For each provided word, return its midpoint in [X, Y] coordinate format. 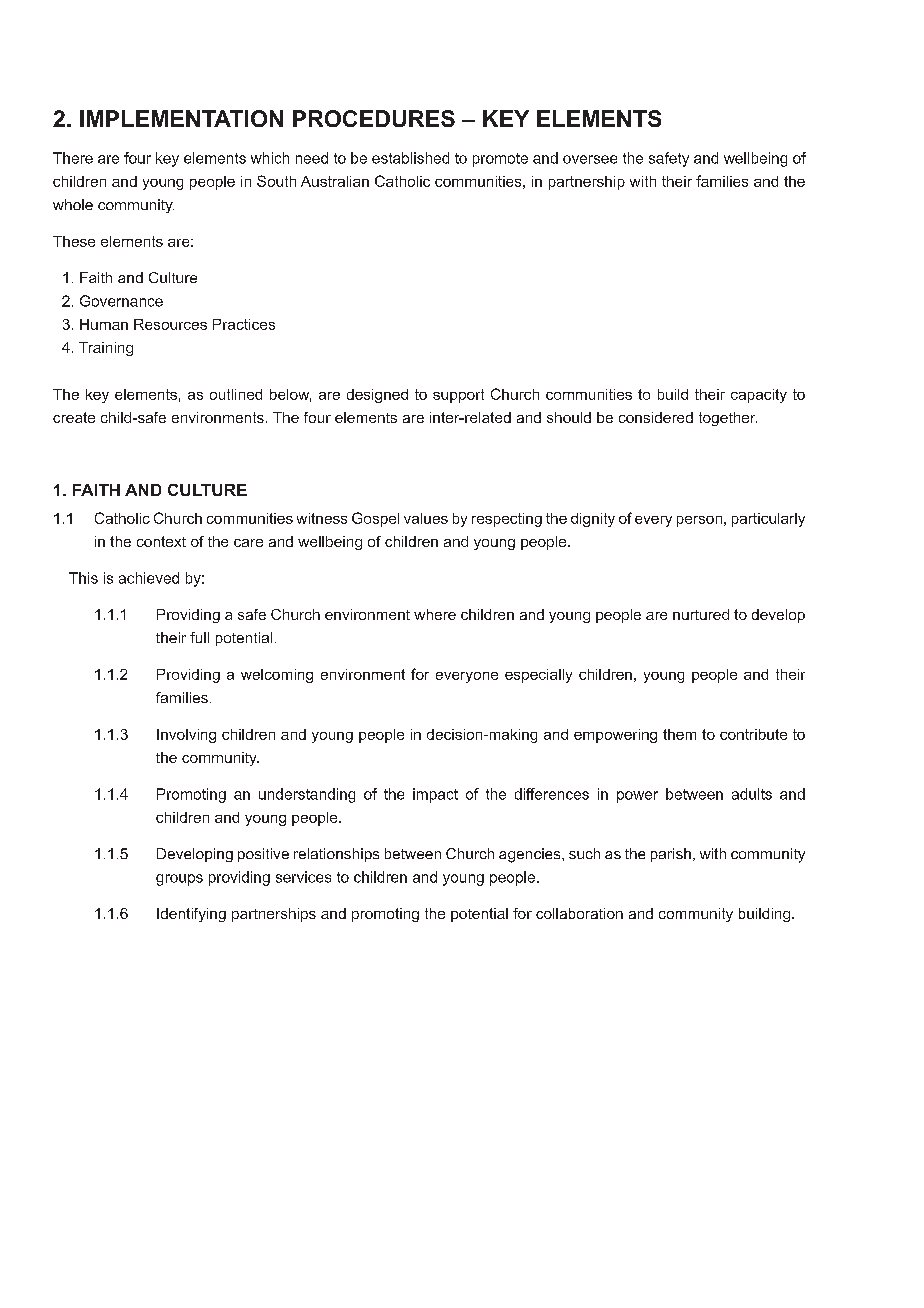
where [435, 614]
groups [179, 880]
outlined [236, 394]
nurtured [701, 614]
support [458, 396]
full [199, 637]
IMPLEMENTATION [181, 118]
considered [656, 417]
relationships [336, 855]
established [410, 158]
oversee [590, 159]
